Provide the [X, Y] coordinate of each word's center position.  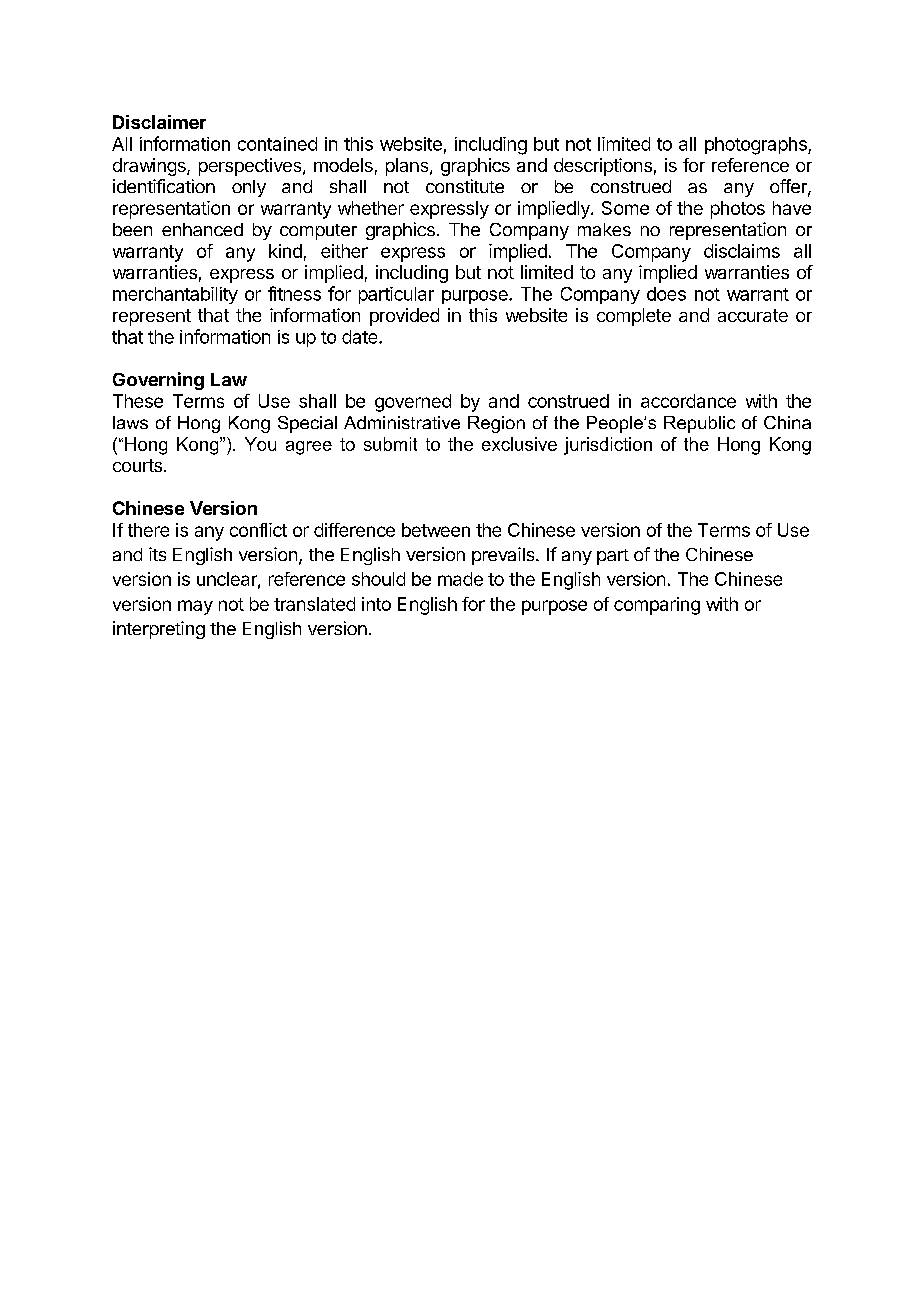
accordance [688, 401]
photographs [757, 146]
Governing [158, 381]
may [195, 607]
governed [413, 403]
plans [408, 167]
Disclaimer [159, 122]
